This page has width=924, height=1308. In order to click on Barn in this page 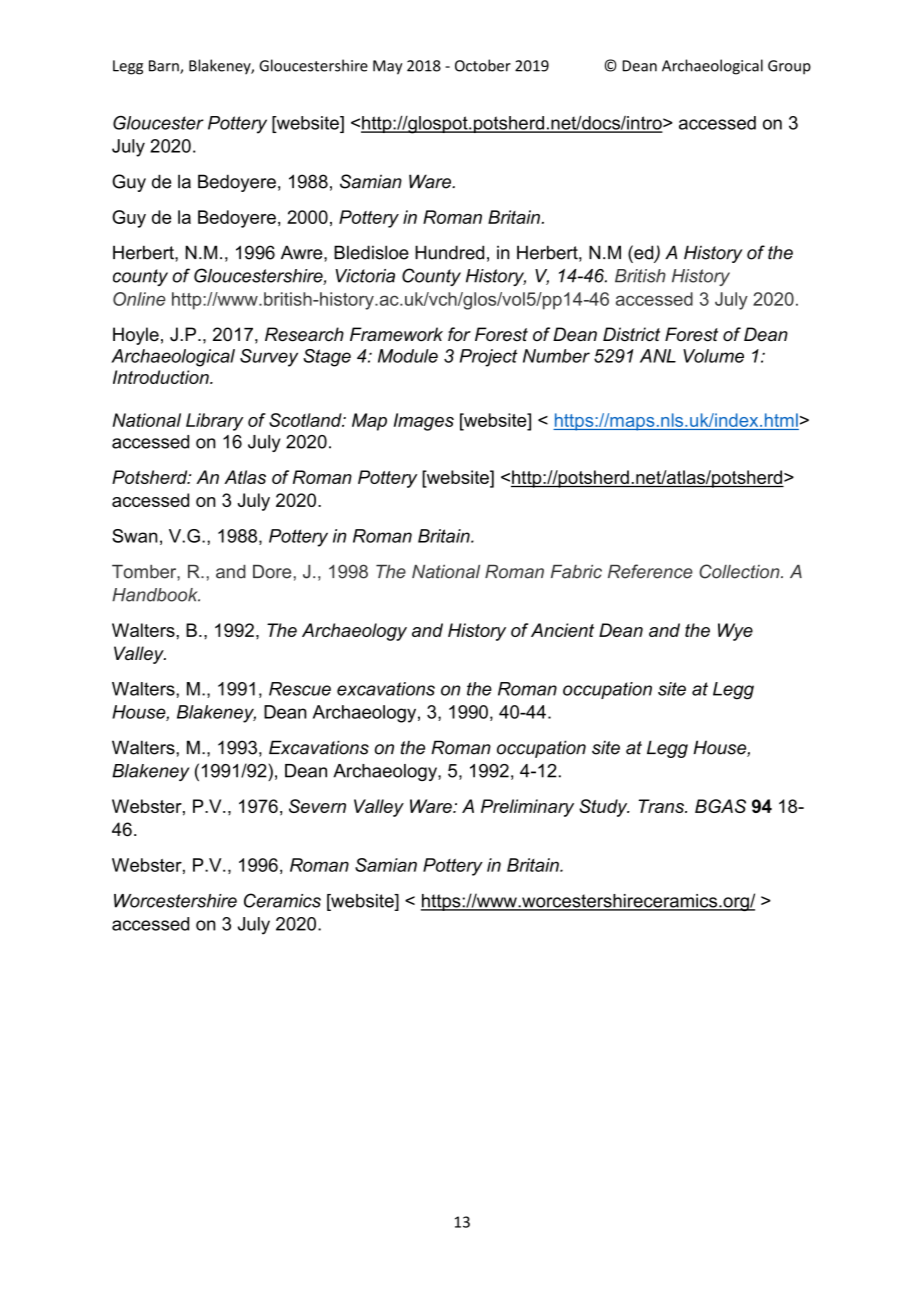, I will do `click(165, 67)`.
